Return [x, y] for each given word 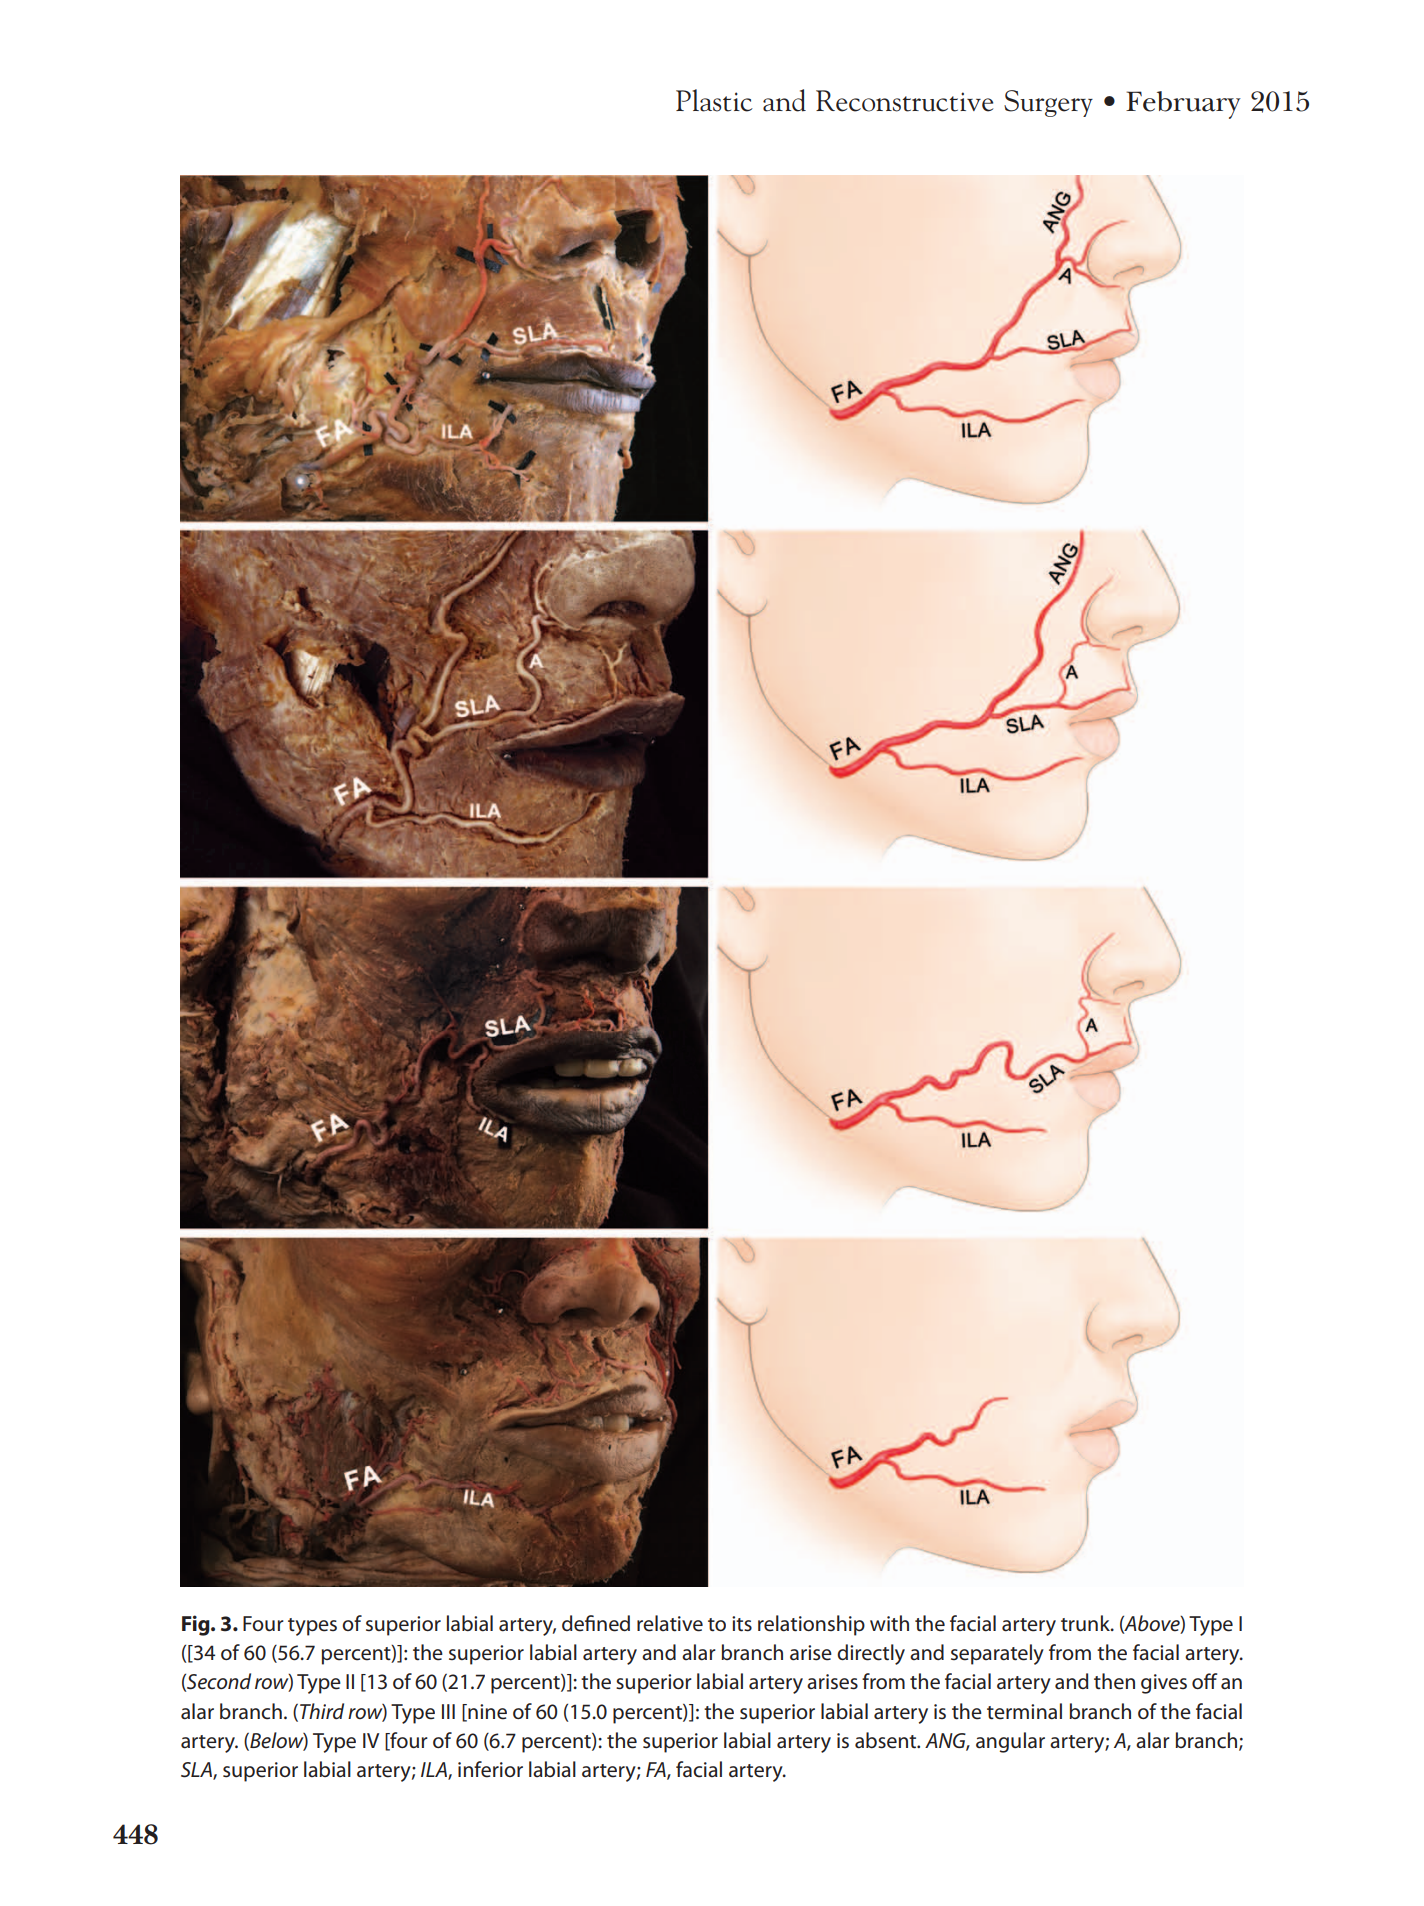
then [1114, 1681]
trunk [1086, 1623]
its [742, 1624]
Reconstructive [904, 101]
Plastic [714, 100]
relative [670, 1623]
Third [322, 1711]
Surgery [1048, 103]
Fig [197, 1625]
